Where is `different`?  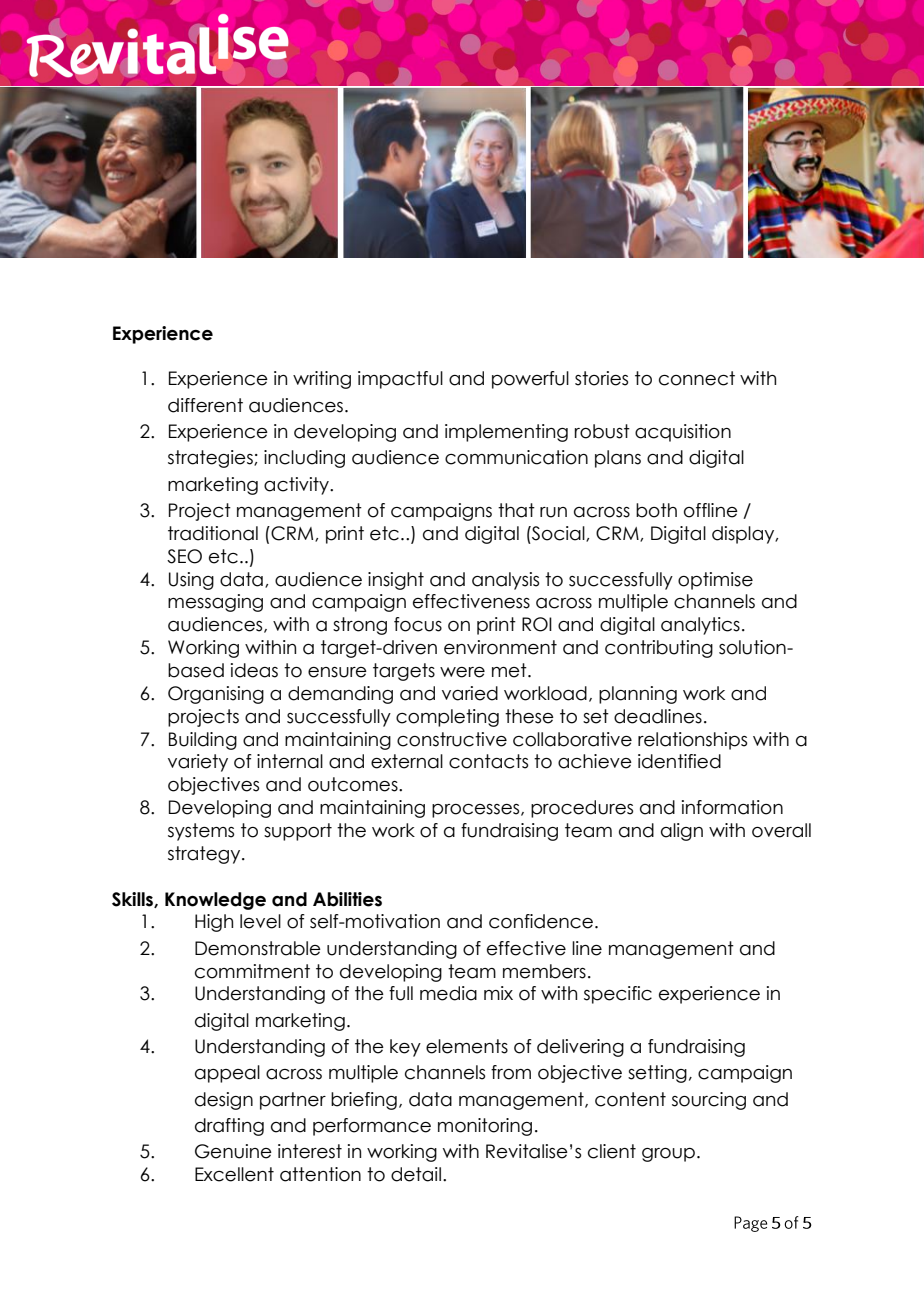
different is located at coordinates (205, 405).
